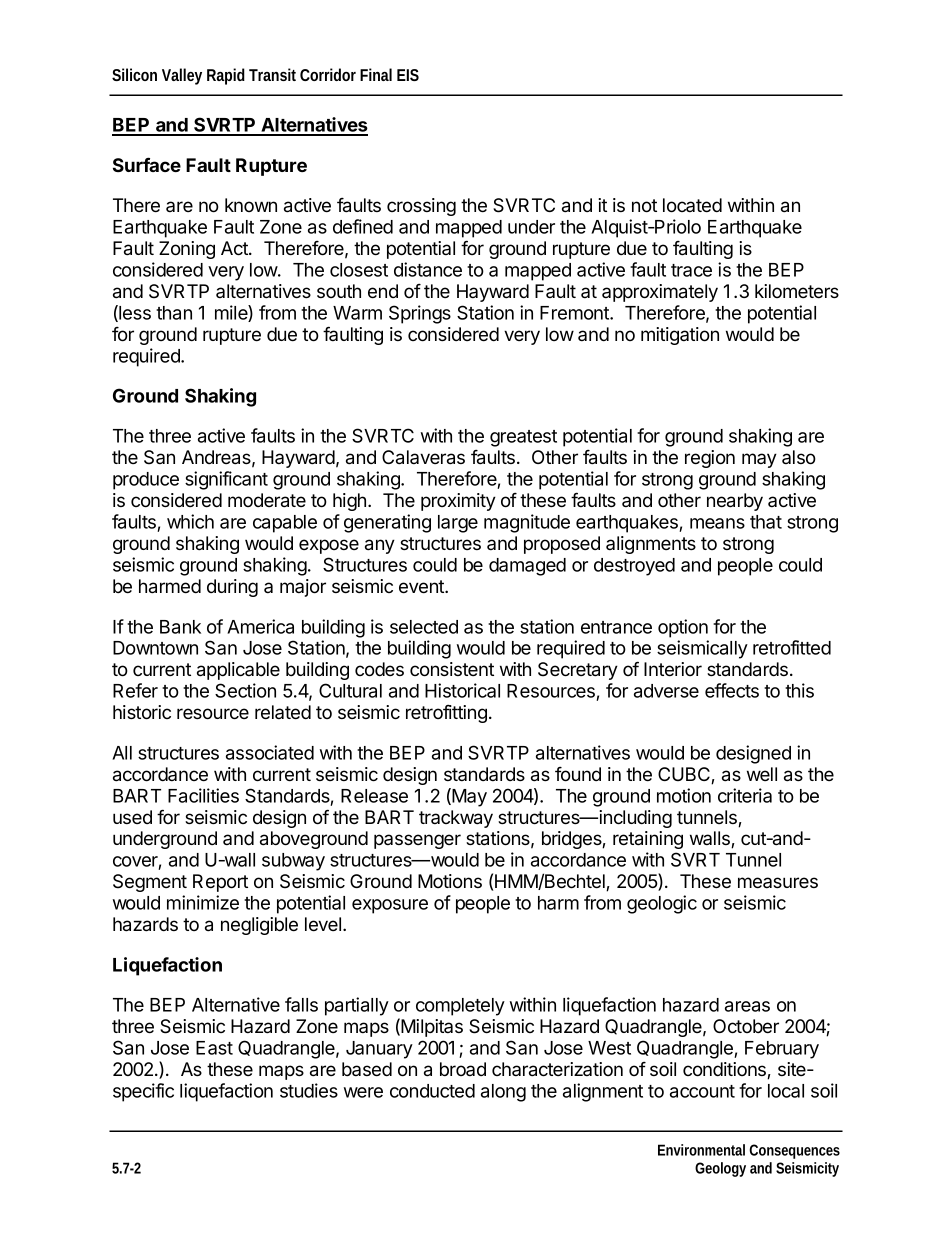  What do you see at coordinates (680, 336) in the image?
I see `mitigation` at bounding box center [680, 336].
